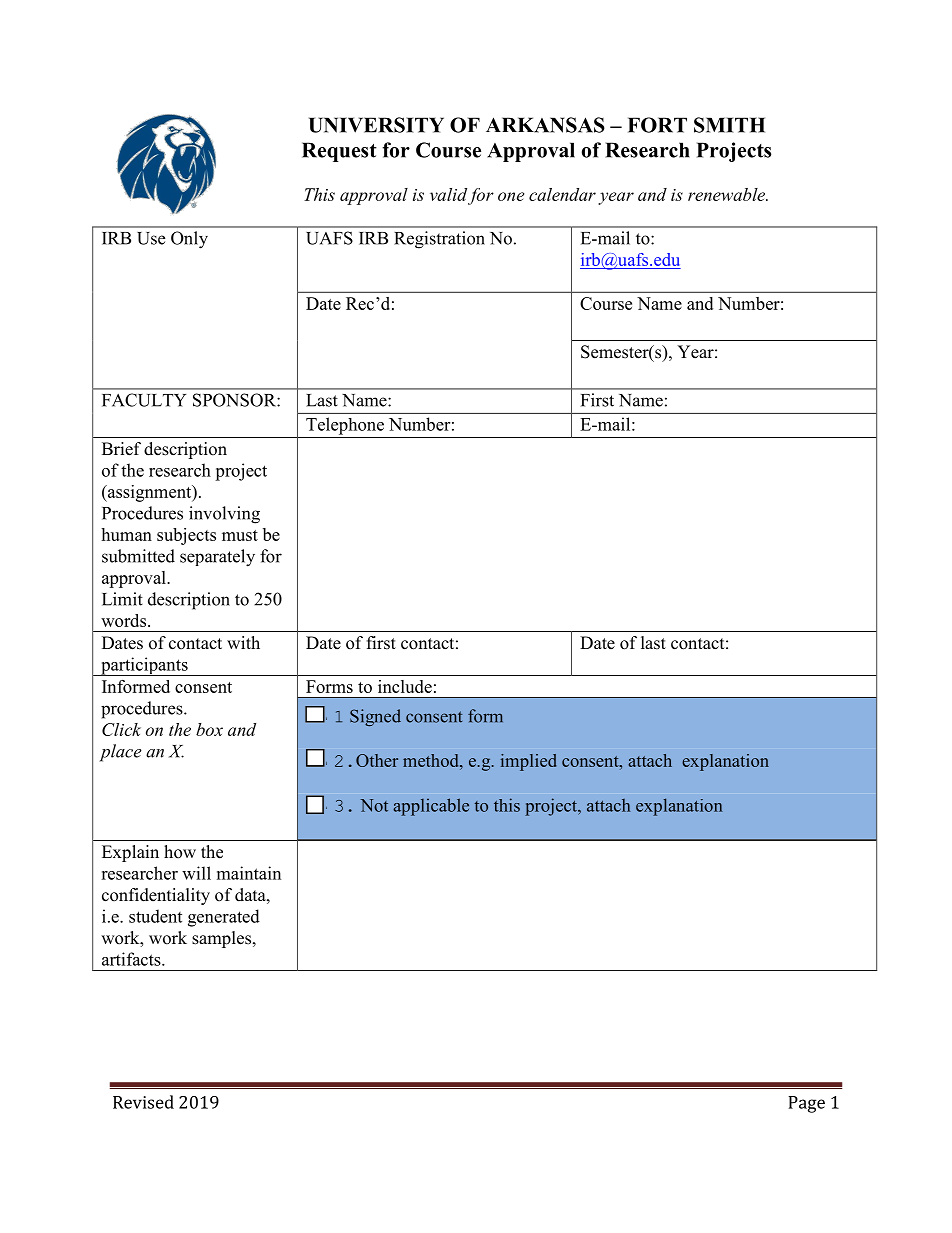  Describe the element at coordinates (431, 807) in the document. I see `applicable` at that location.
